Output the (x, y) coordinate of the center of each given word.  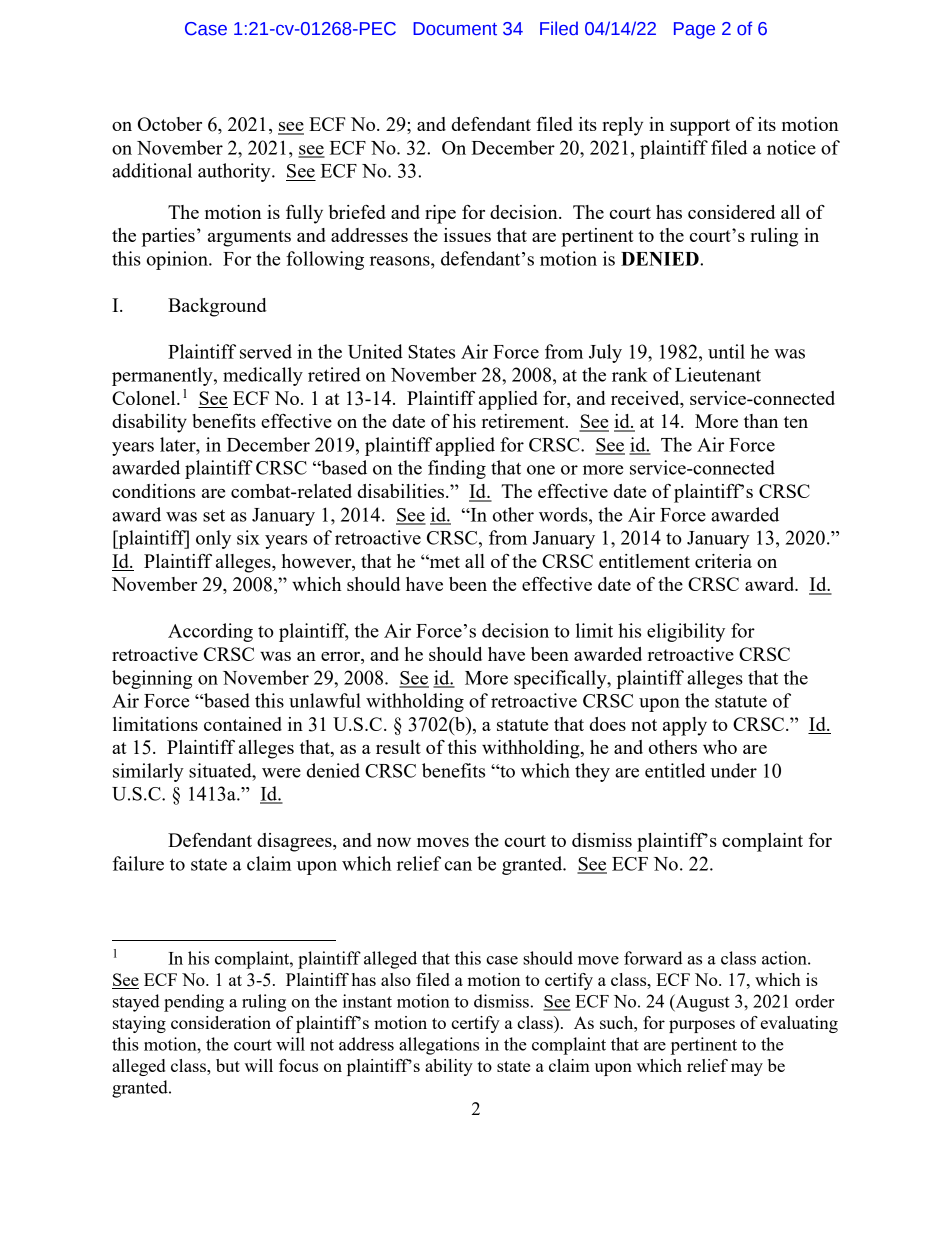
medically (263, 376)
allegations (439, 1046)
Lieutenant (718, 374)
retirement (524, 421)
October (170, 124)
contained (243, 724)
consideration (221, 1022)
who (720, 747)
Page (694, 30)
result (398, 747)
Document (455, 29)
